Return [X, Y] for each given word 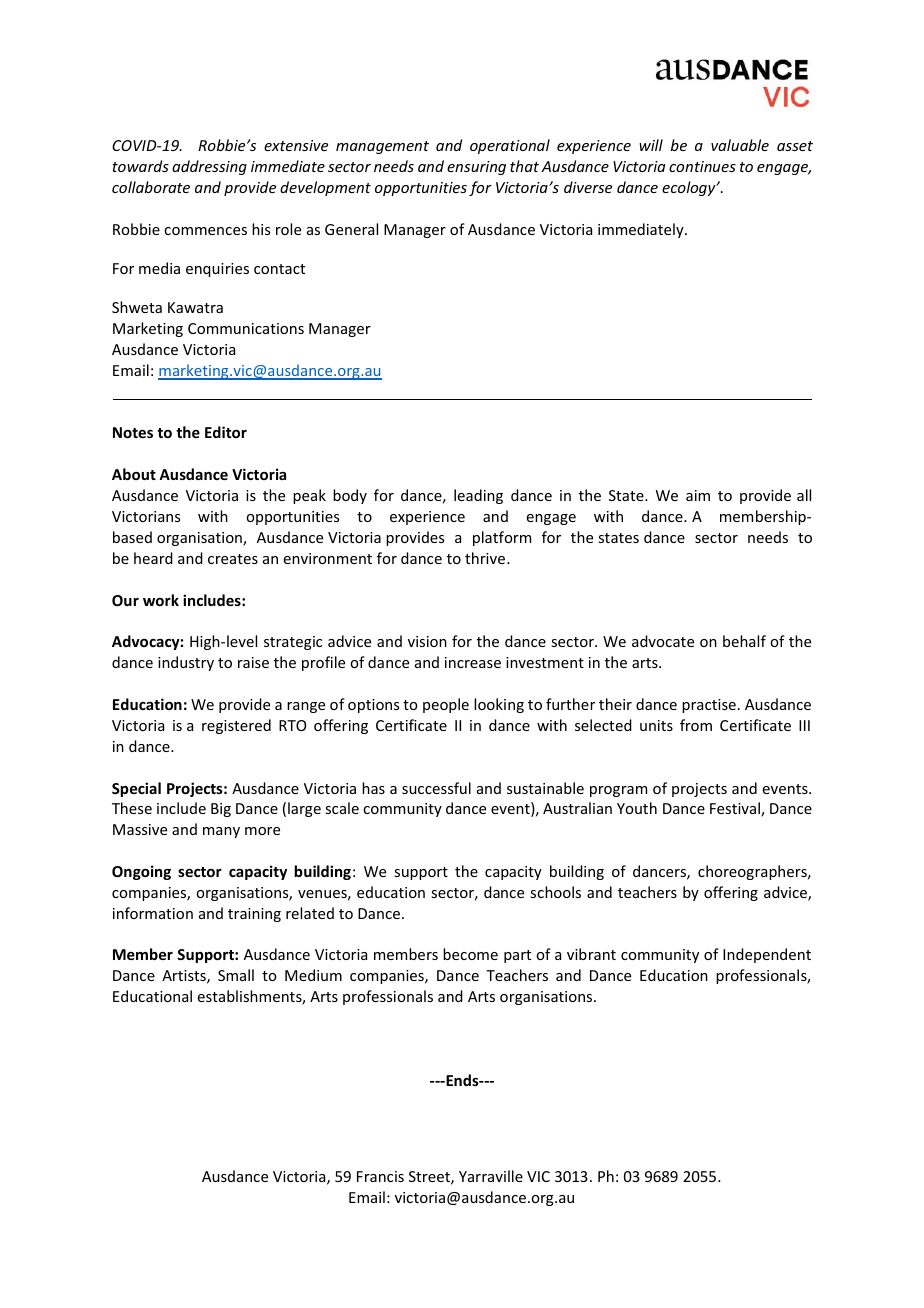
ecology [690, 188]
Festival [736, 809]
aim [698, 495]
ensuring [476, 168]
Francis [380, 1176]
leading [478, 496]
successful [436, 788]
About [134, 474]
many [221, 832]
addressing [209, 167]
